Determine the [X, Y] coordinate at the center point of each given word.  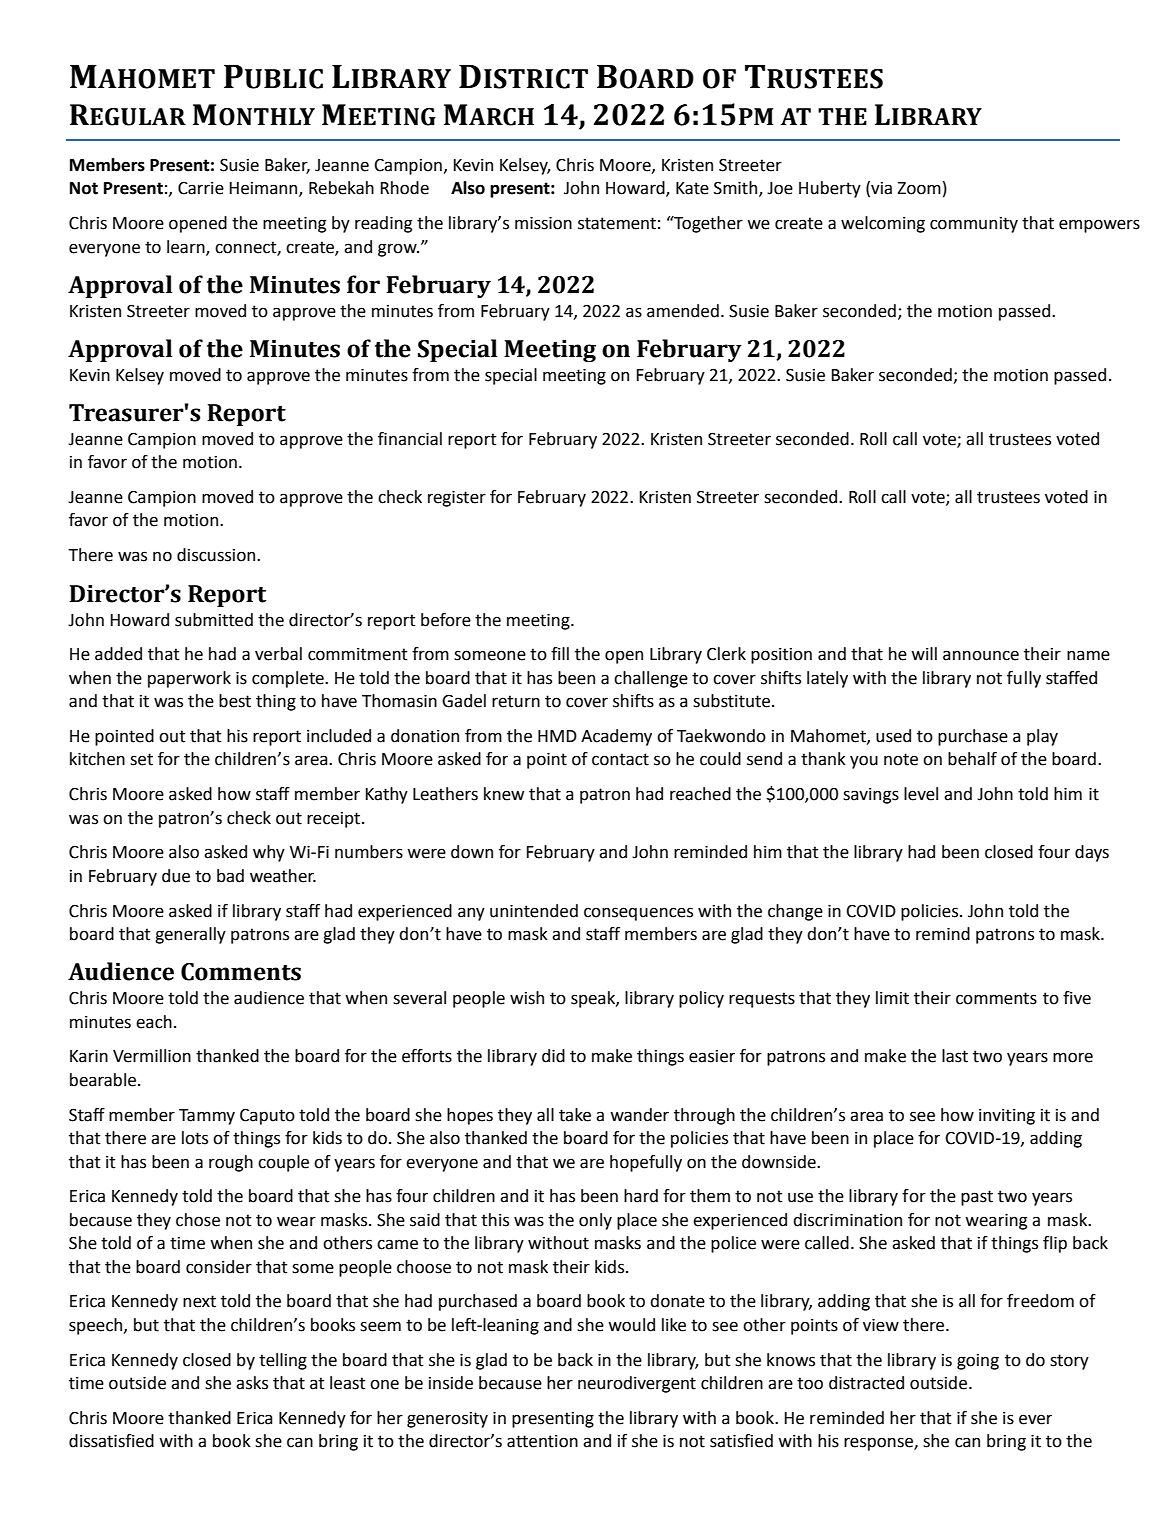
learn [187, 247]
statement [617, 223]
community [974, 225]
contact [620, 759]
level [921, 794]
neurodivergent [637, 1384]
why [269, 853]
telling [283, 1361]
